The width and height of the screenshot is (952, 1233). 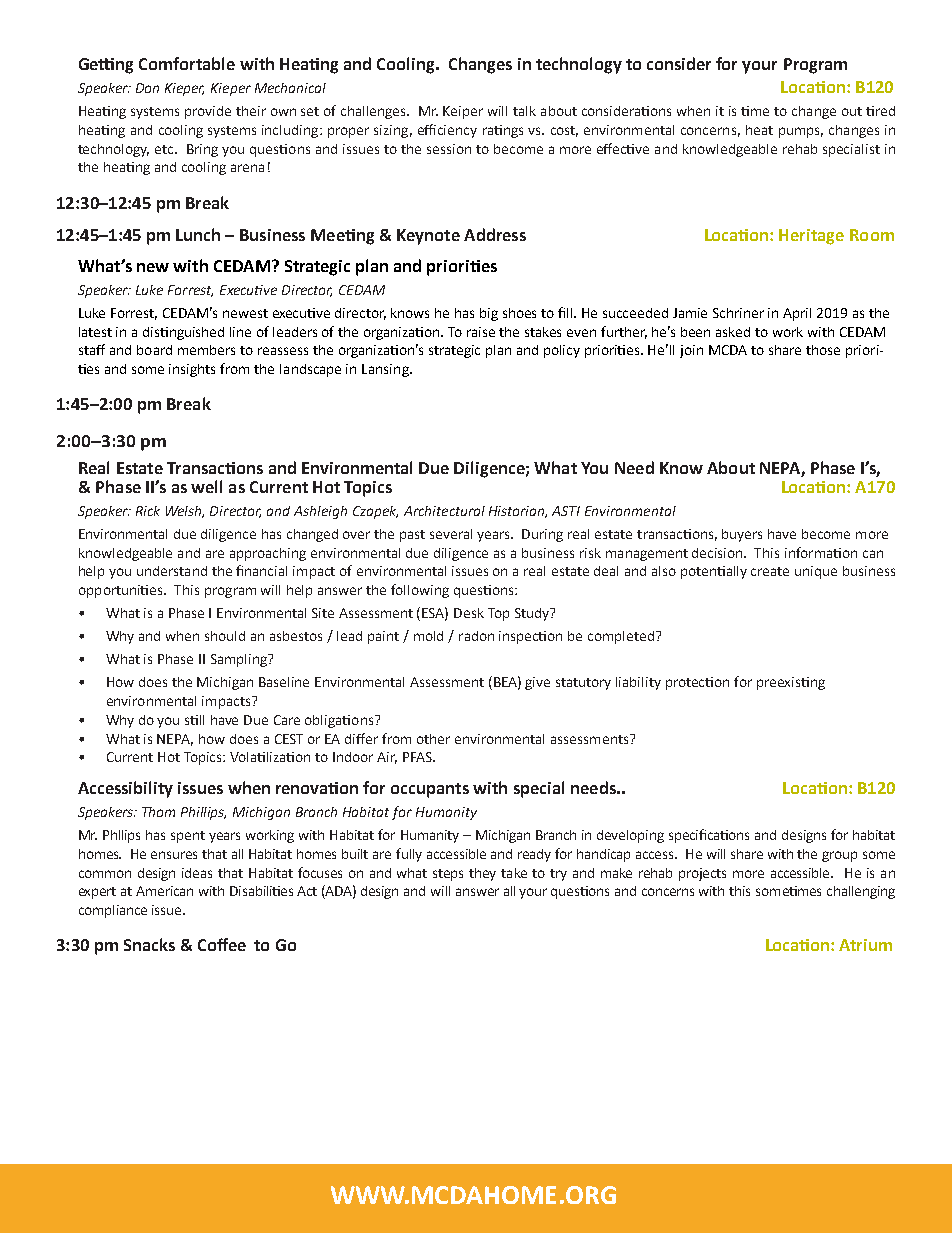 What do you see at coordinates (433, 739) in the screenshot?
I see `other` at bounding box center [433, 739].
